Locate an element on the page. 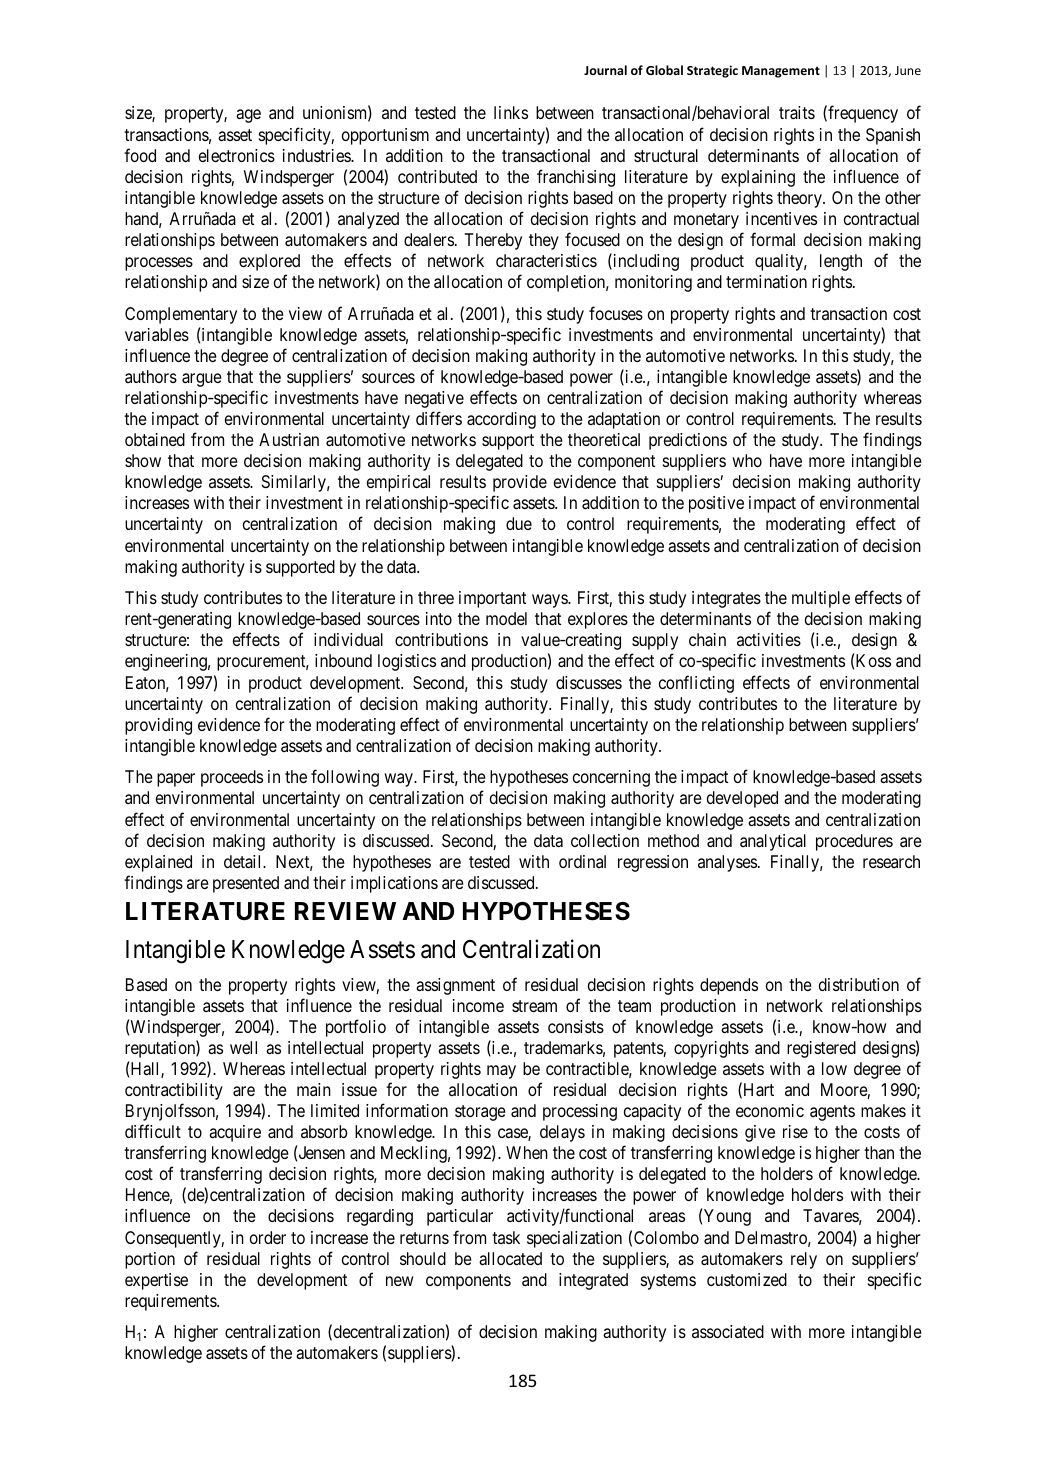  allocated is located at coordinates (510, 1258).
